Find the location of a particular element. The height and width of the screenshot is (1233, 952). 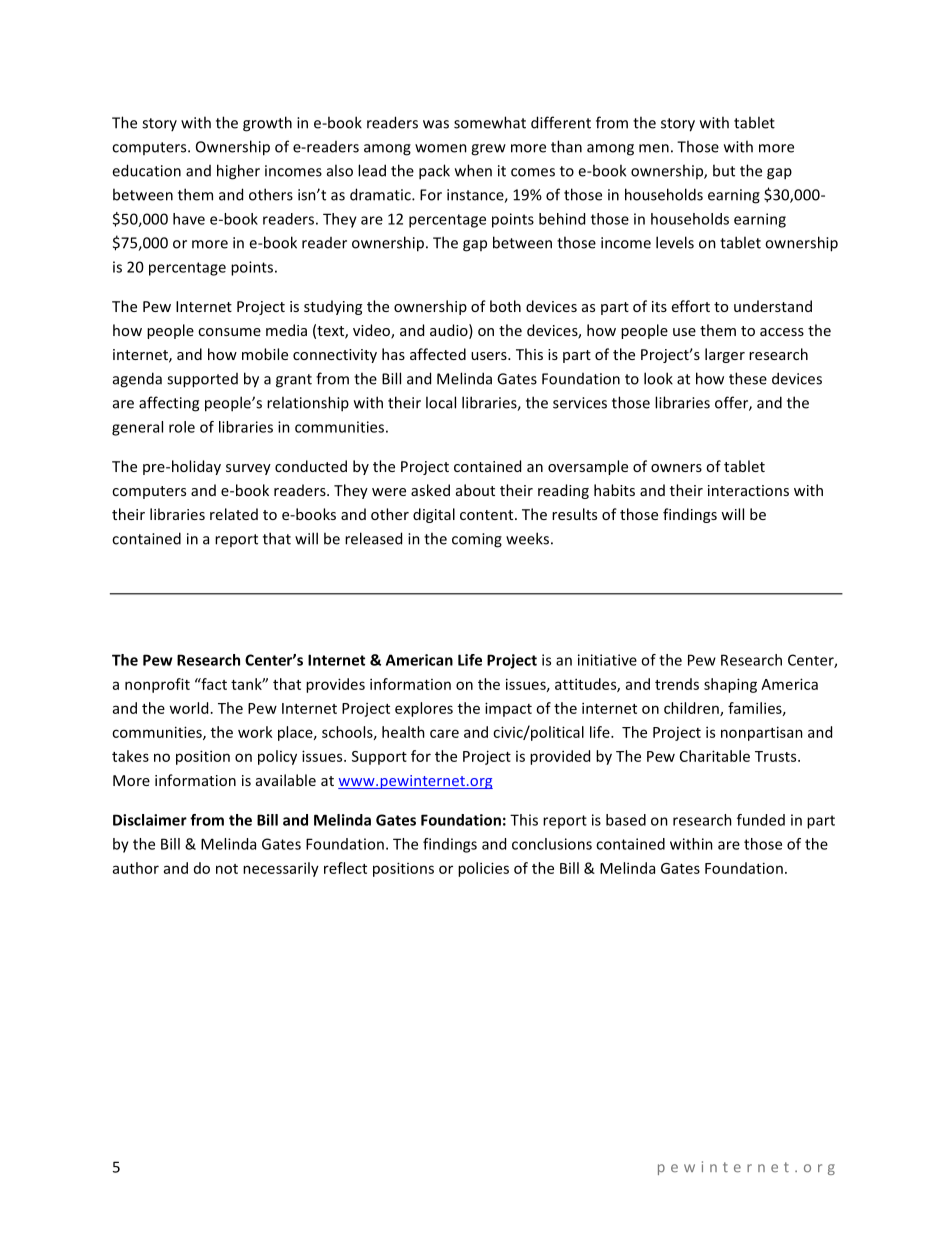

higher is located at coordinates (238, 172).
